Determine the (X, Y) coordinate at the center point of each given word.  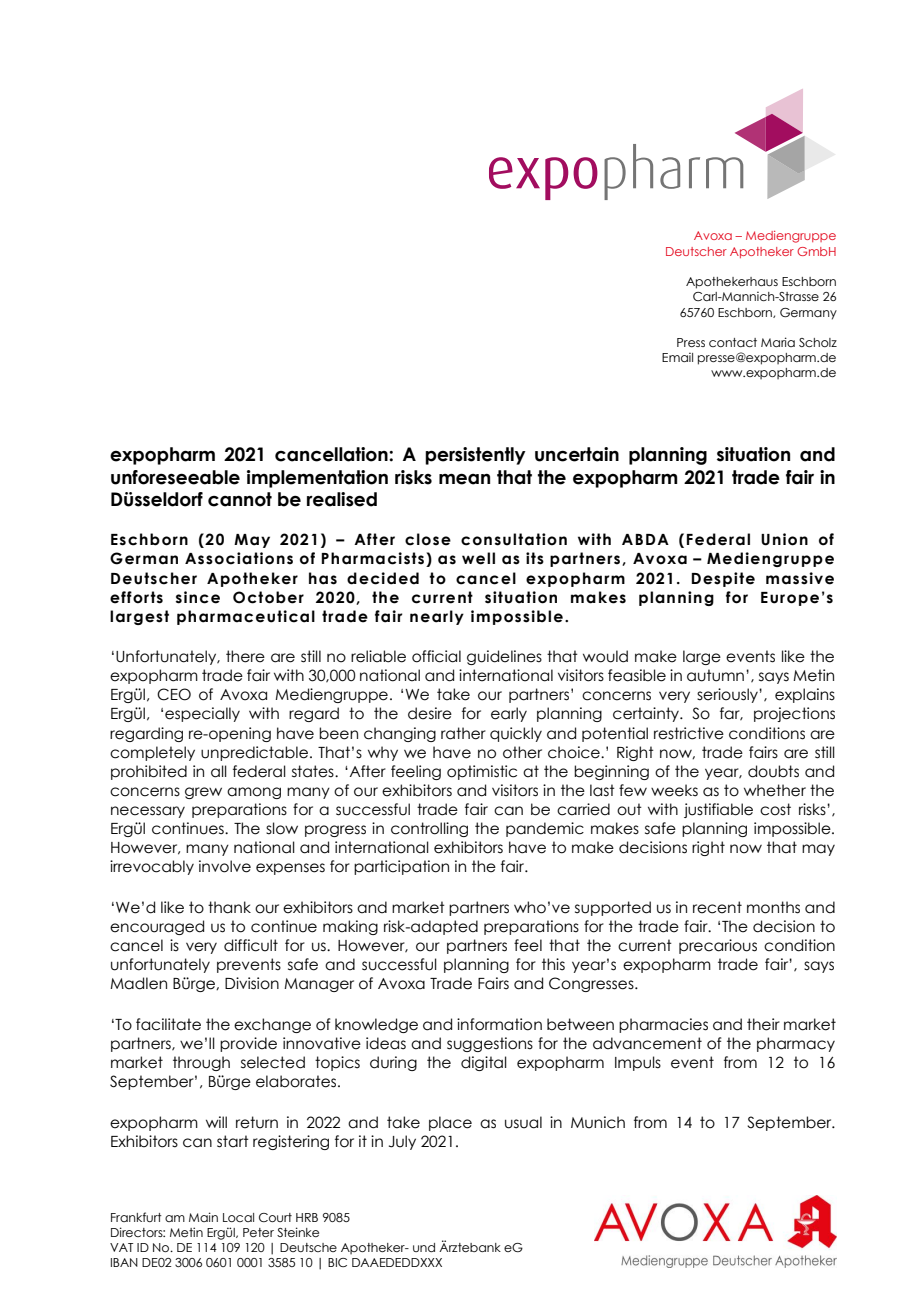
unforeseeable (175, 477)
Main (203, 1217)
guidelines (504, 657)
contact (733, 342)
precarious (718, 946)
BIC (337, 1262)
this (553, 964)
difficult (251, 945)
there (245, 656)
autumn (715, 675)
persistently (475, 456)
